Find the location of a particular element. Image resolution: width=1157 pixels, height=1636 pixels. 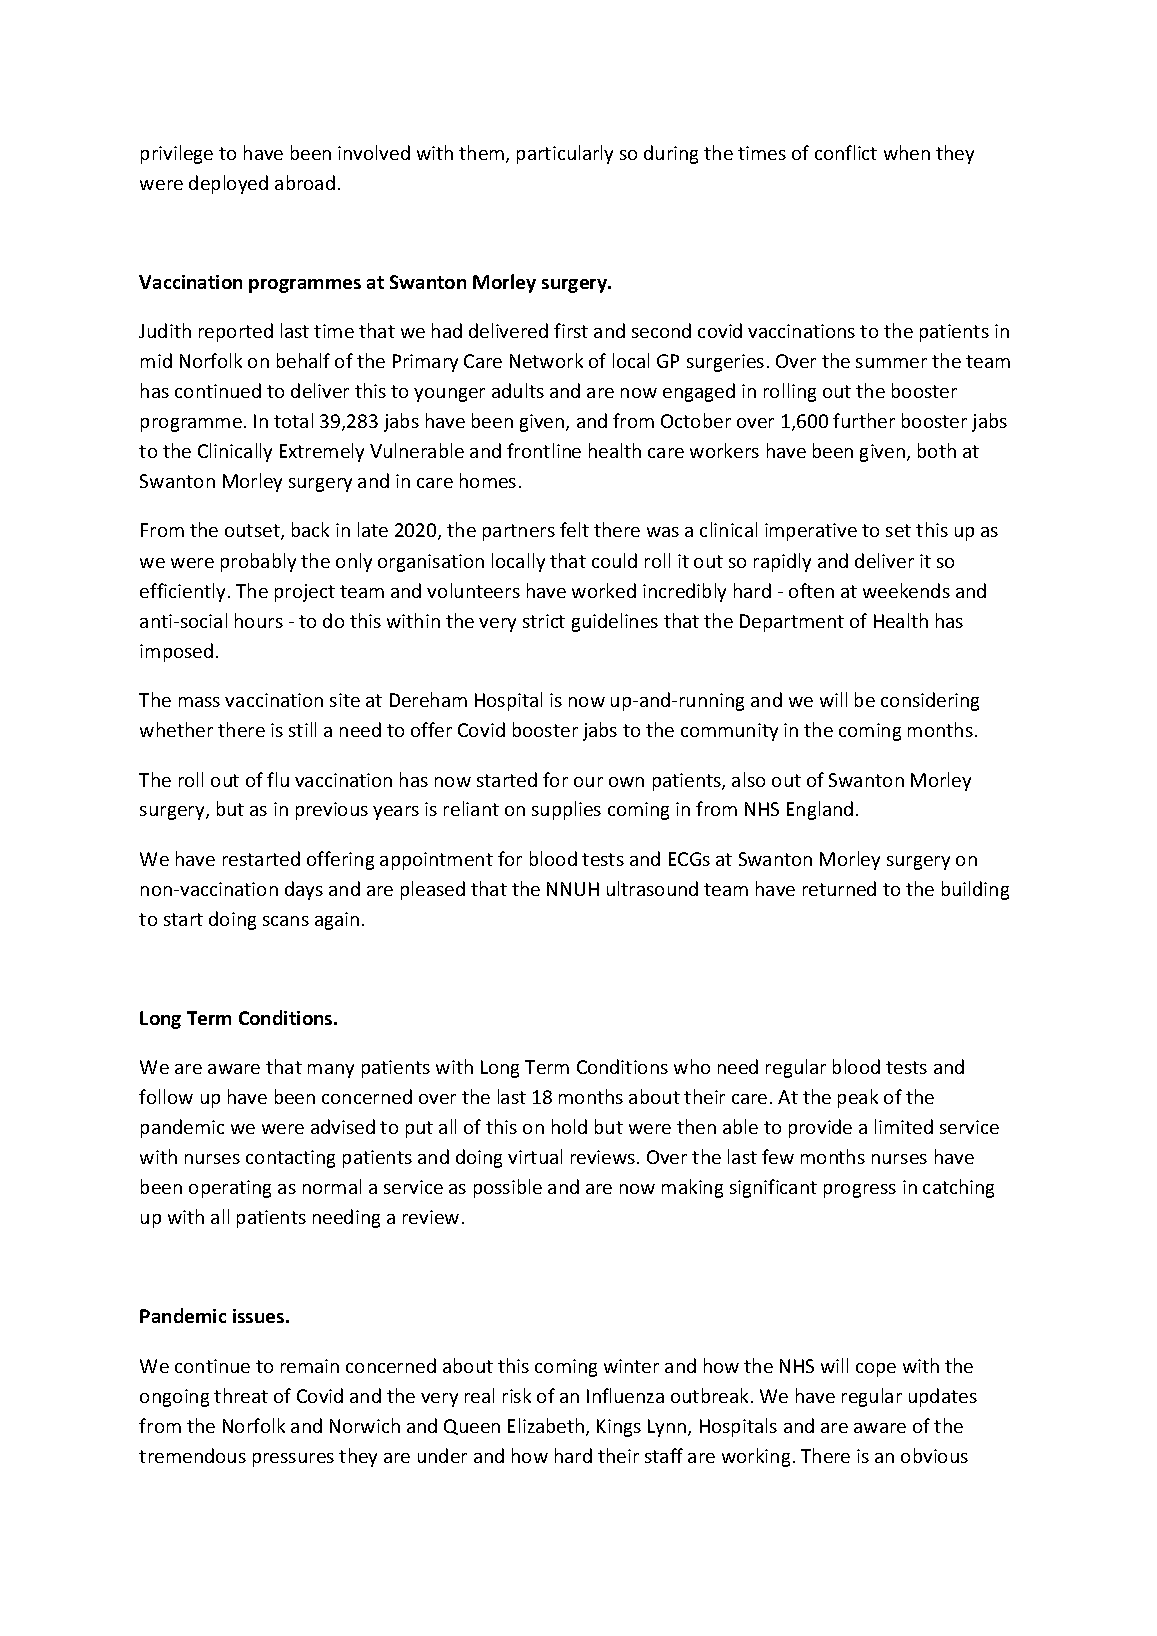

cope is located at coordinates (876, 1370).
